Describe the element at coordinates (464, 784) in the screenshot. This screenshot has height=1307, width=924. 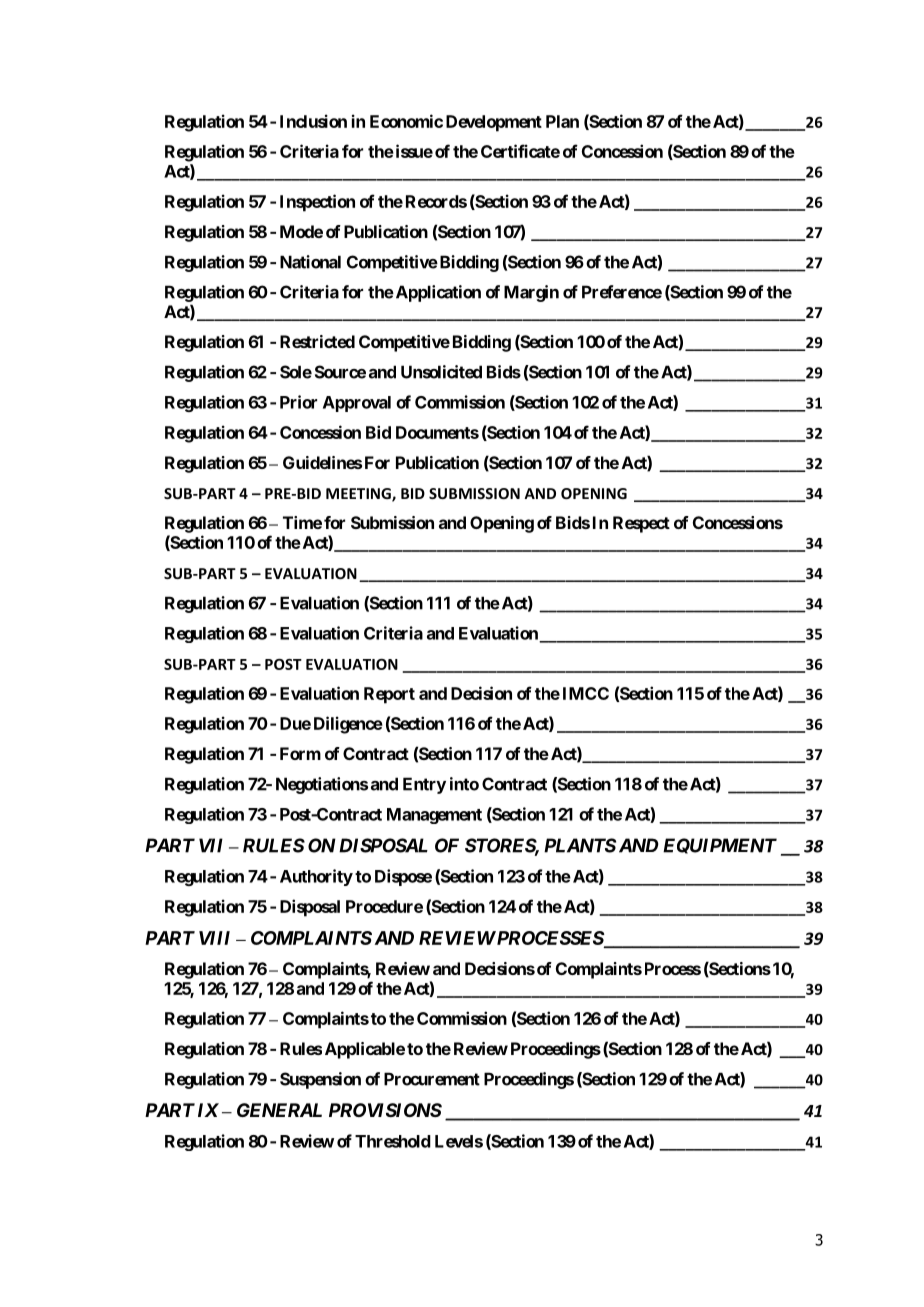
I see `into` at that location.
